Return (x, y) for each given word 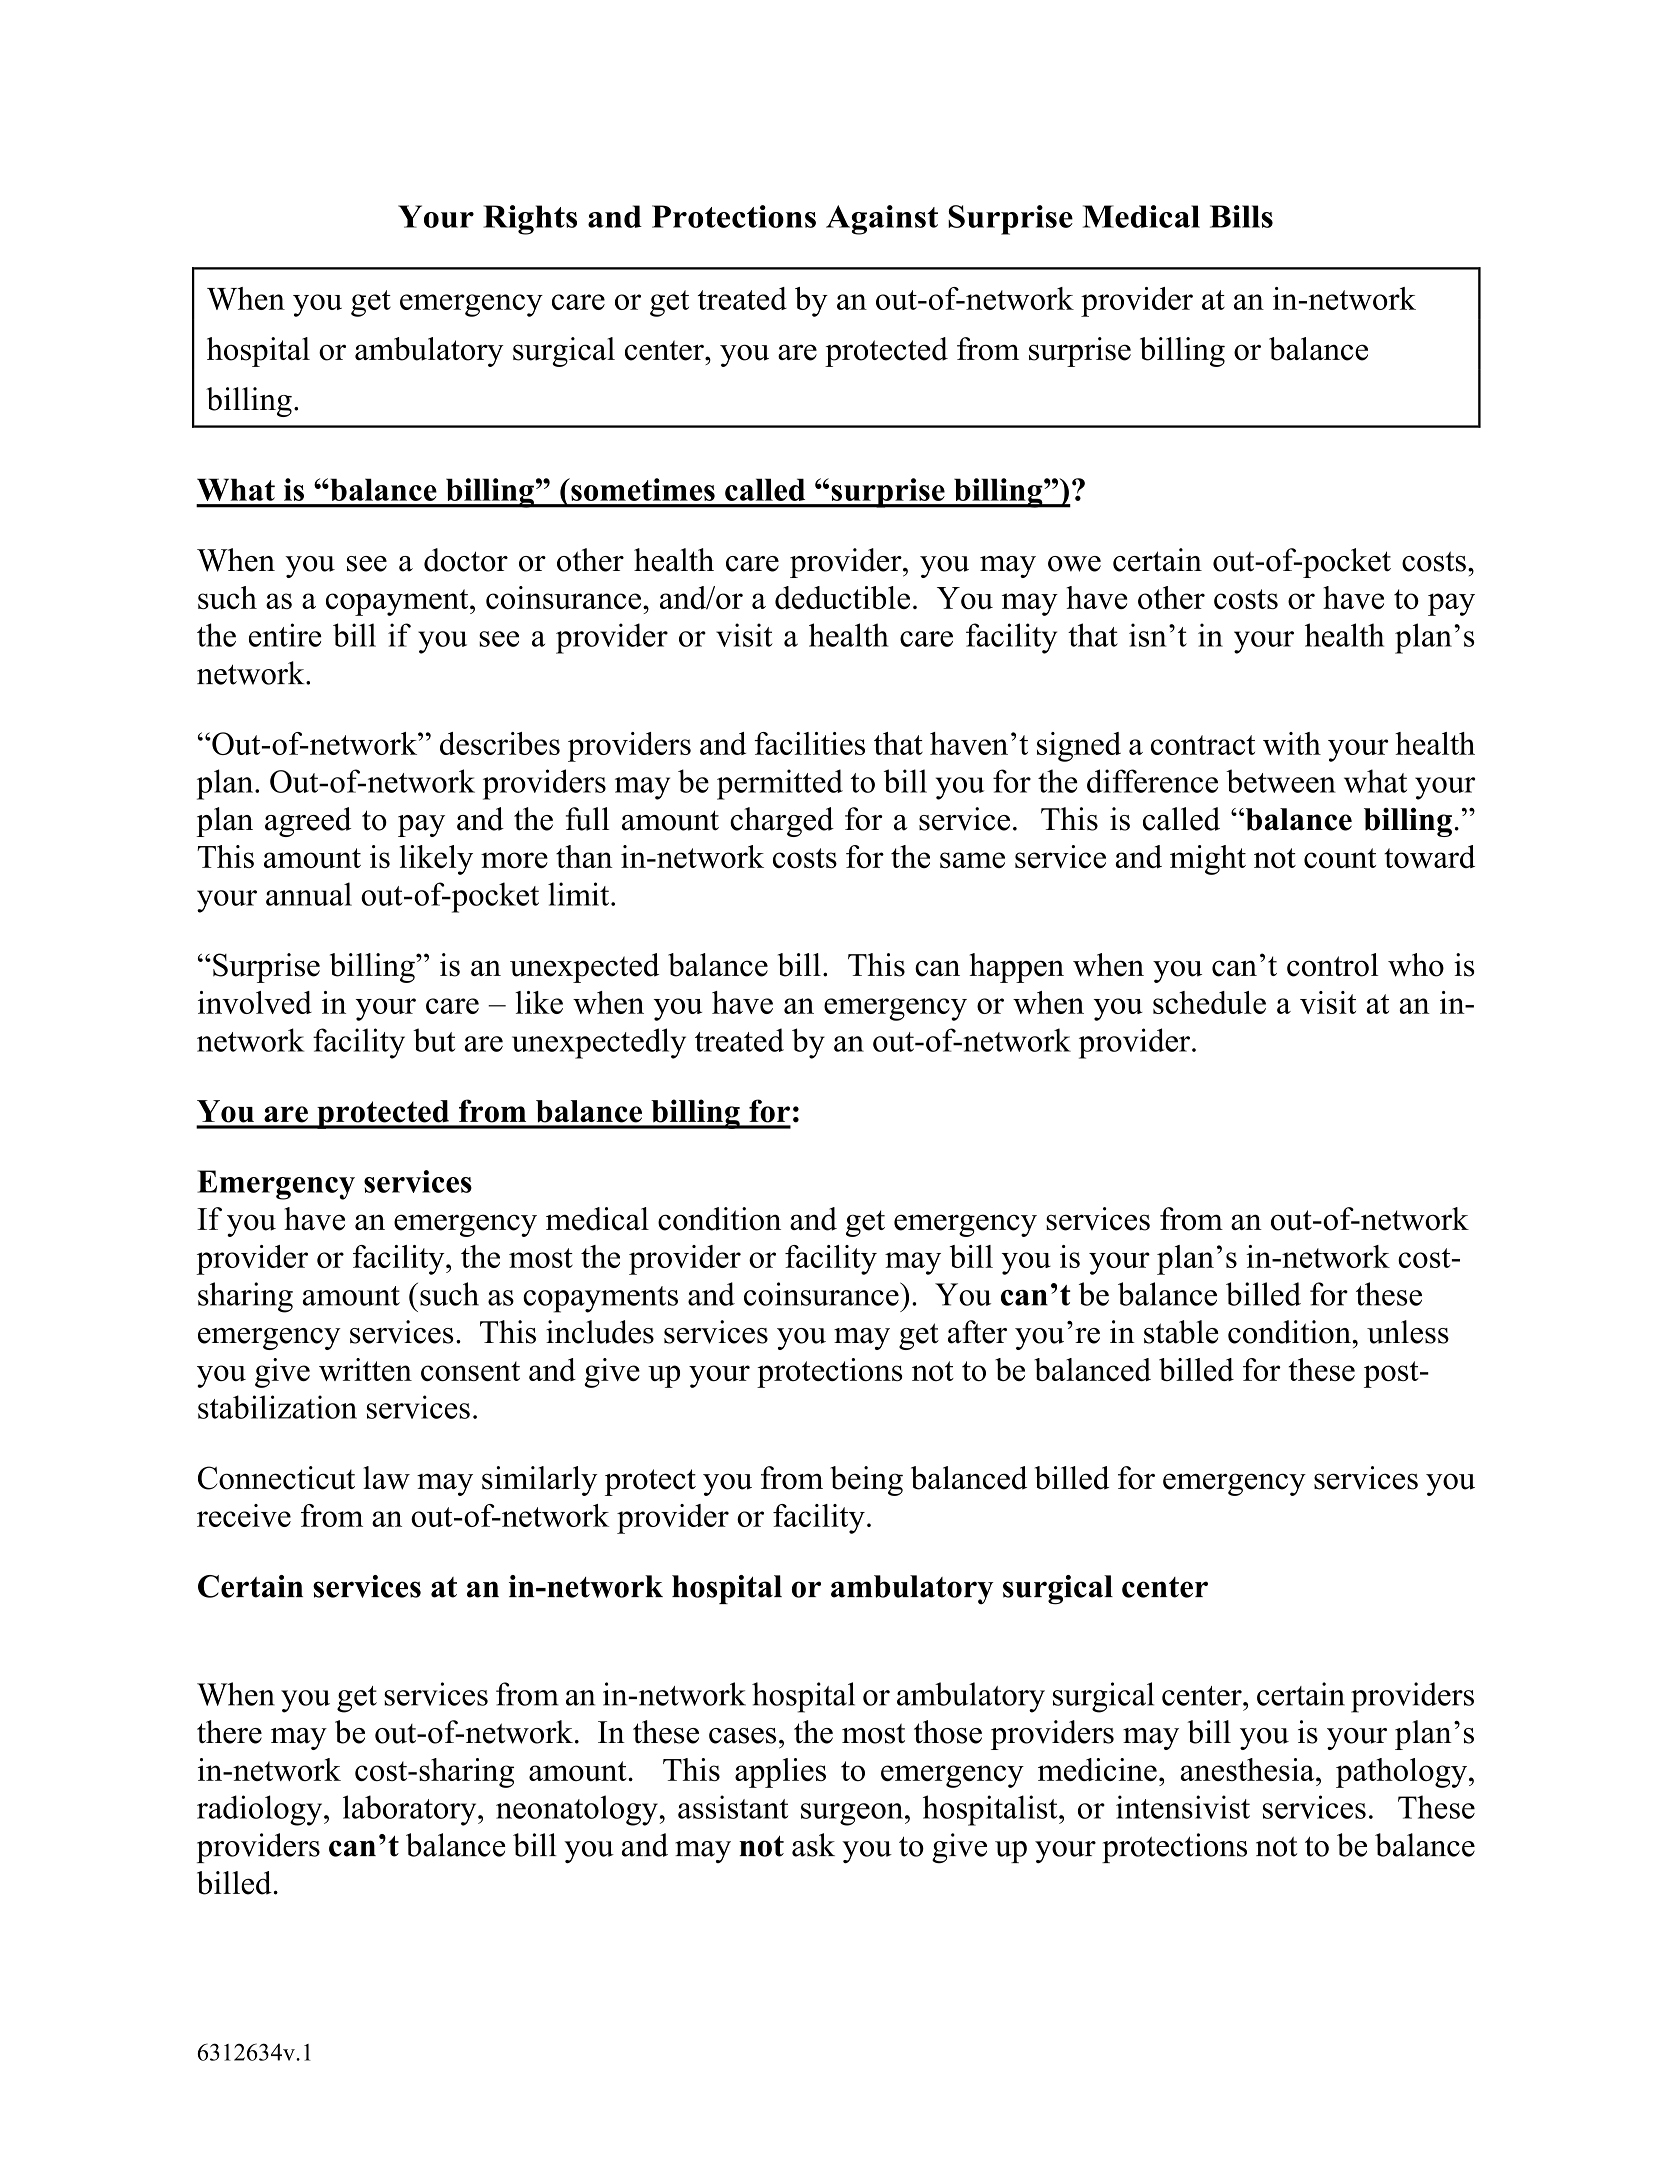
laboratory (411, 1810)
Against (882, 220)
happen (1017, 968)
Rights (530, 220)
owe (1074, 564)
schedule (1209, 1002)
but (434, 1040)
